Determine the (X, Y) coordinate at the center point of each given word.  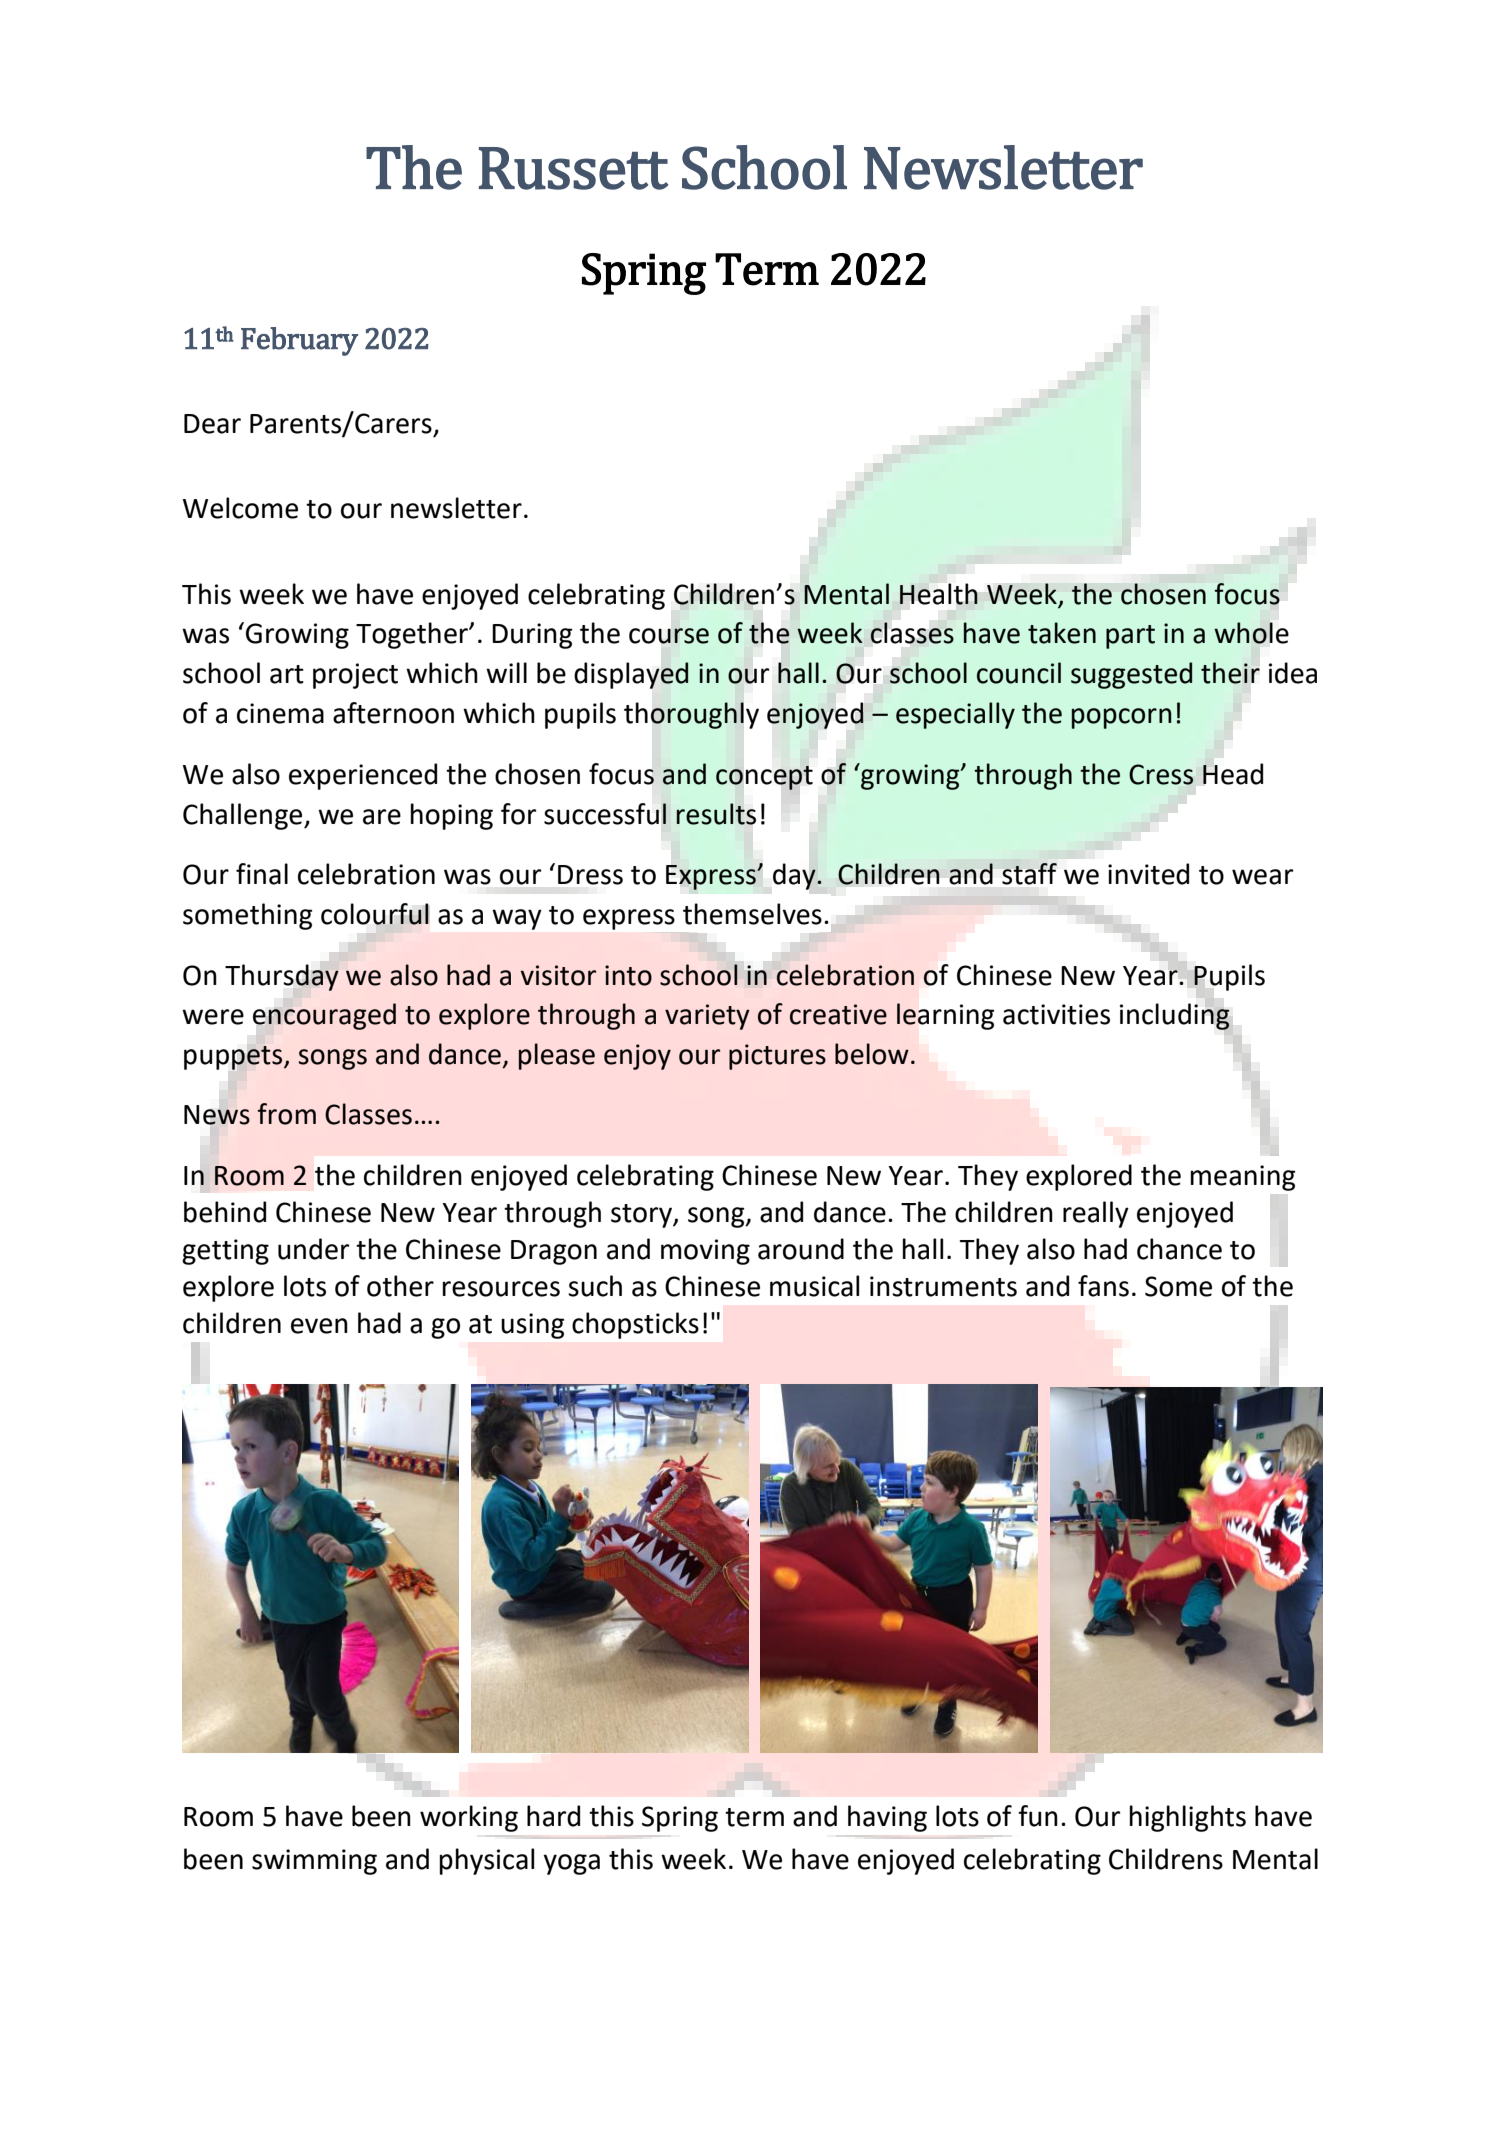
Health (939, 594)
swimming (314, 1862)
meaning (1242, 1178)
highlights (1187, 1818)
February (299, 341)
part (1130, 637)
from (287, 1114)
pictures (777, 1057)
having (887, 1818)
